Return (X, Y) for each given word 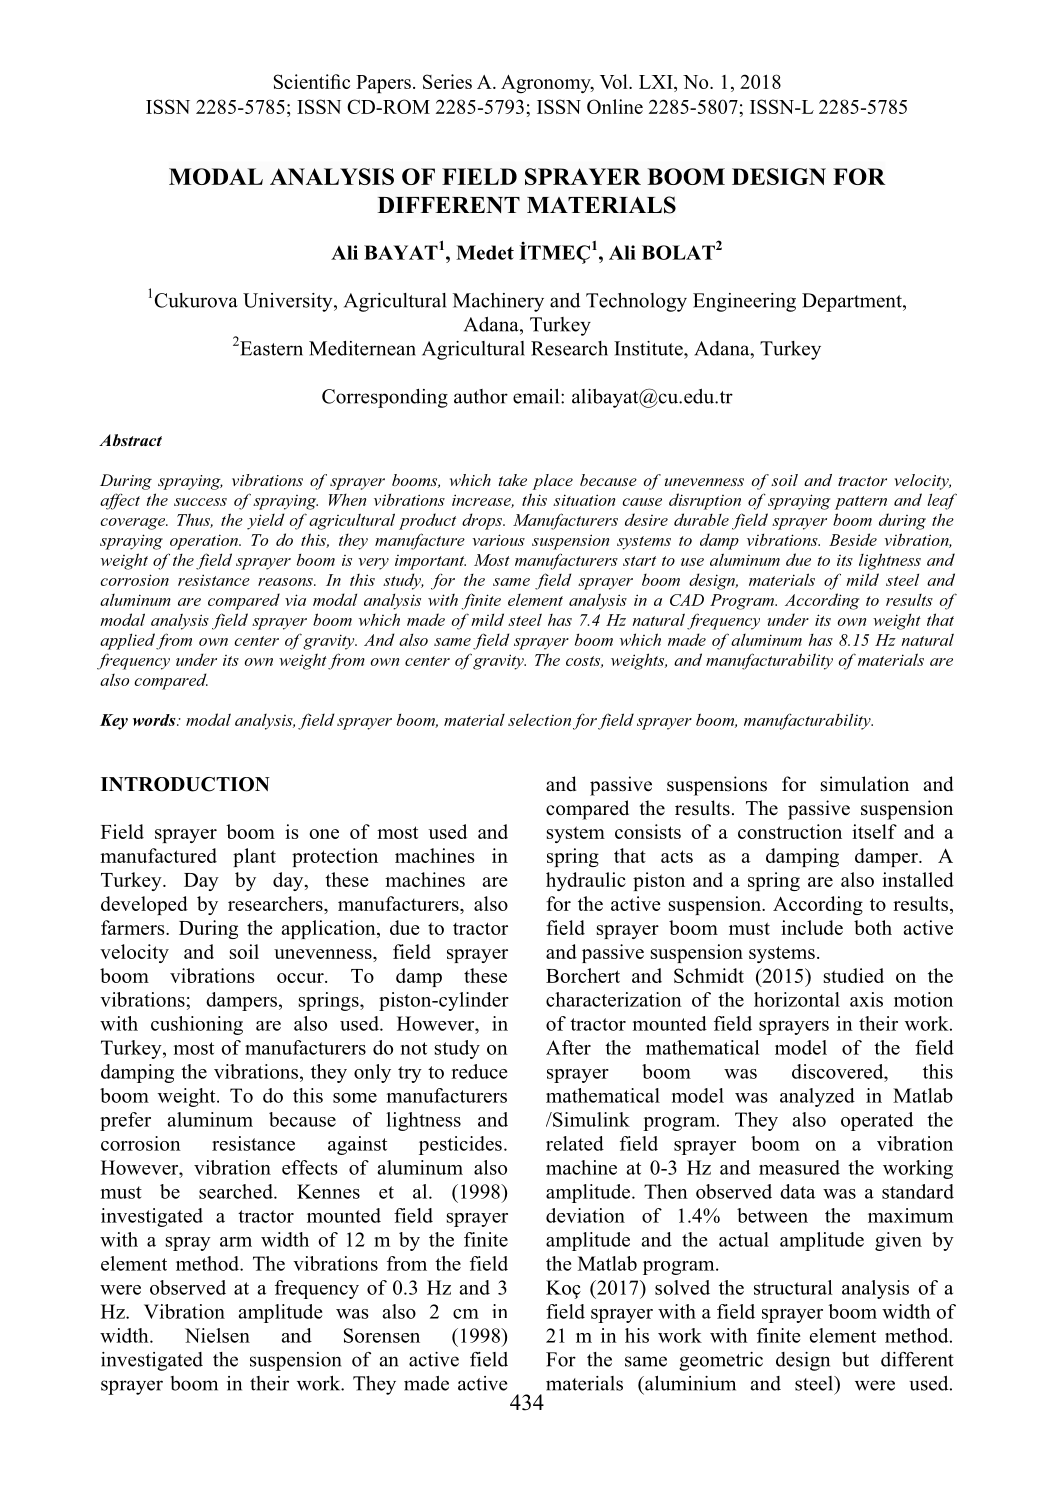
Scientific (312, 81)
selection (539, 720)
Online (615, 106)
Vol (615, 81)
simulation (865, 784)
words (155, 720)
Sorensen (382, 1335)
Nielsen (217, 1335)
